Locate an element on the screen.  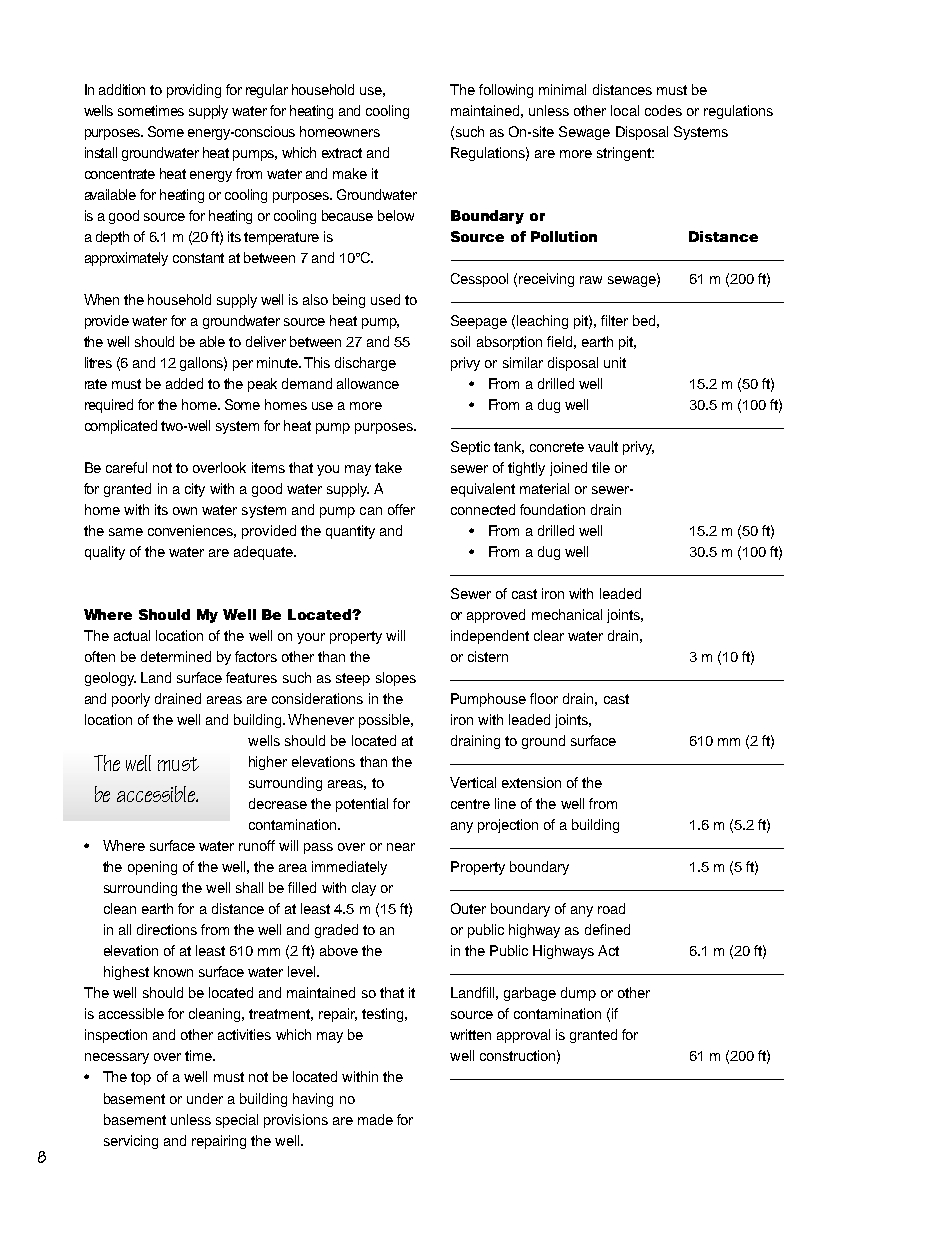
approval is located at coordinates (523, 1036).
